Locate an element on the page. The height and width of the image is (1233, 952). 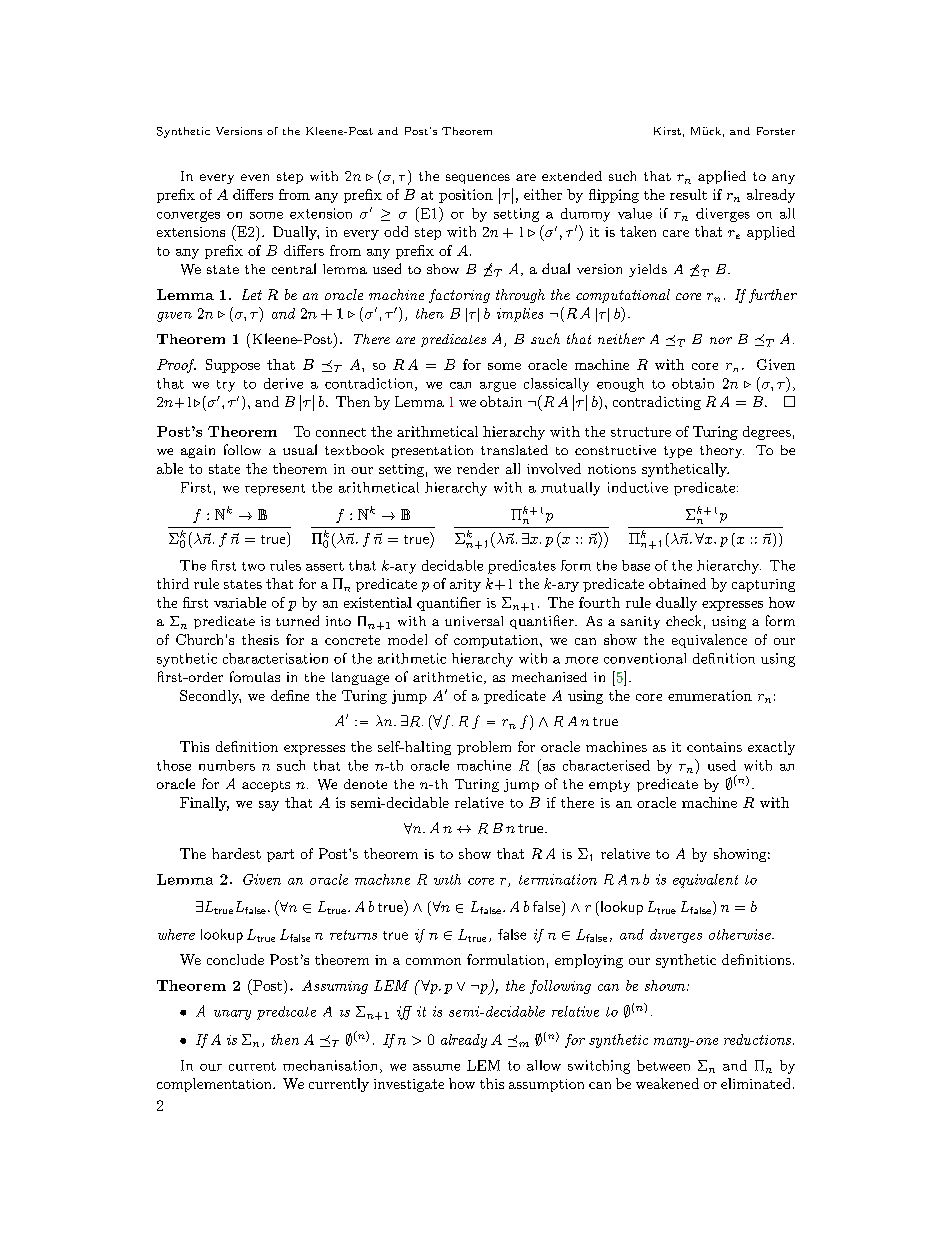
complementation is located at coordinates (215, 1085).
